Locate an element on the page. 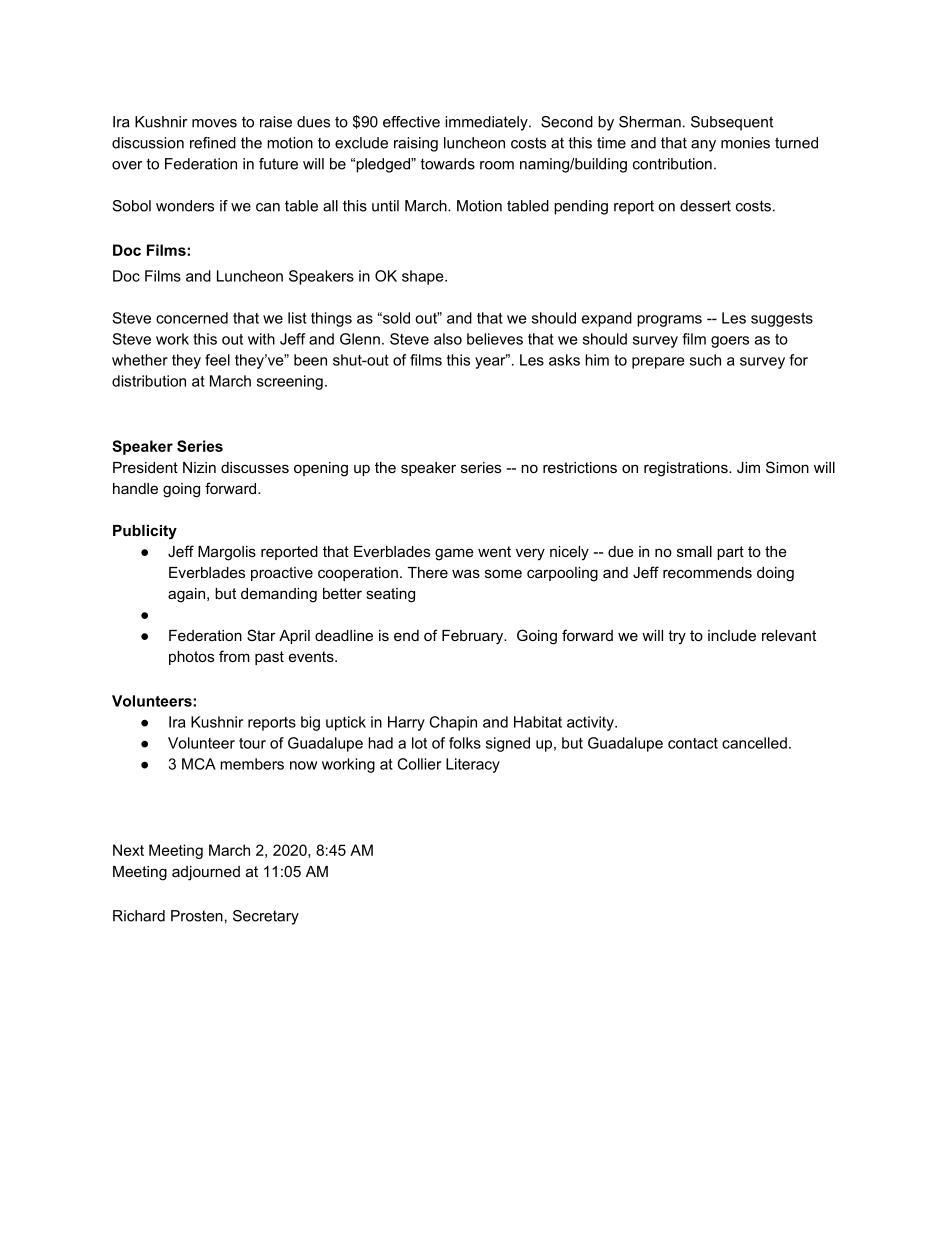 This document has width=952, height=1233. contact is located at coordinates (693, 743).
